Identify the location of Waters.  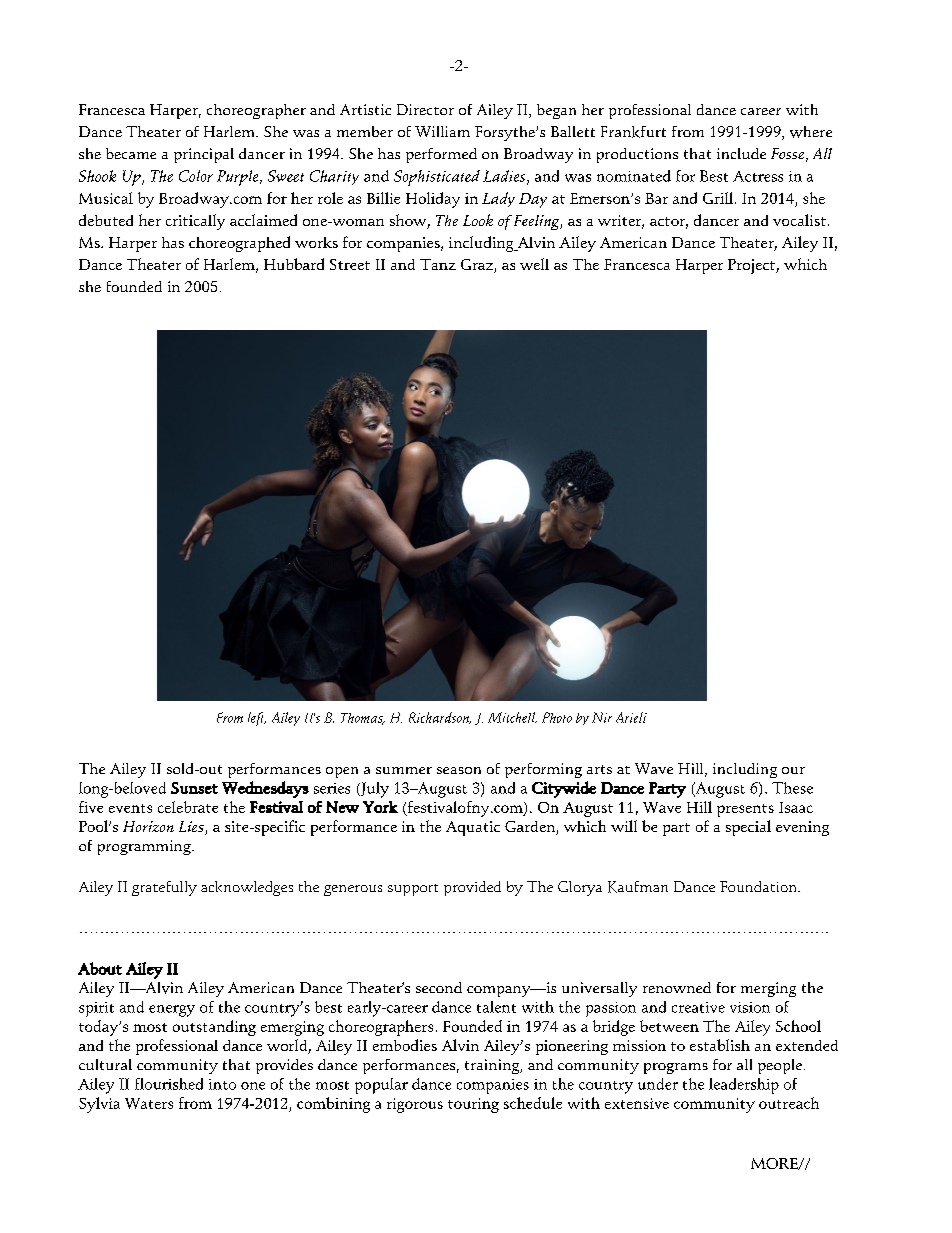
(149, 1103).
